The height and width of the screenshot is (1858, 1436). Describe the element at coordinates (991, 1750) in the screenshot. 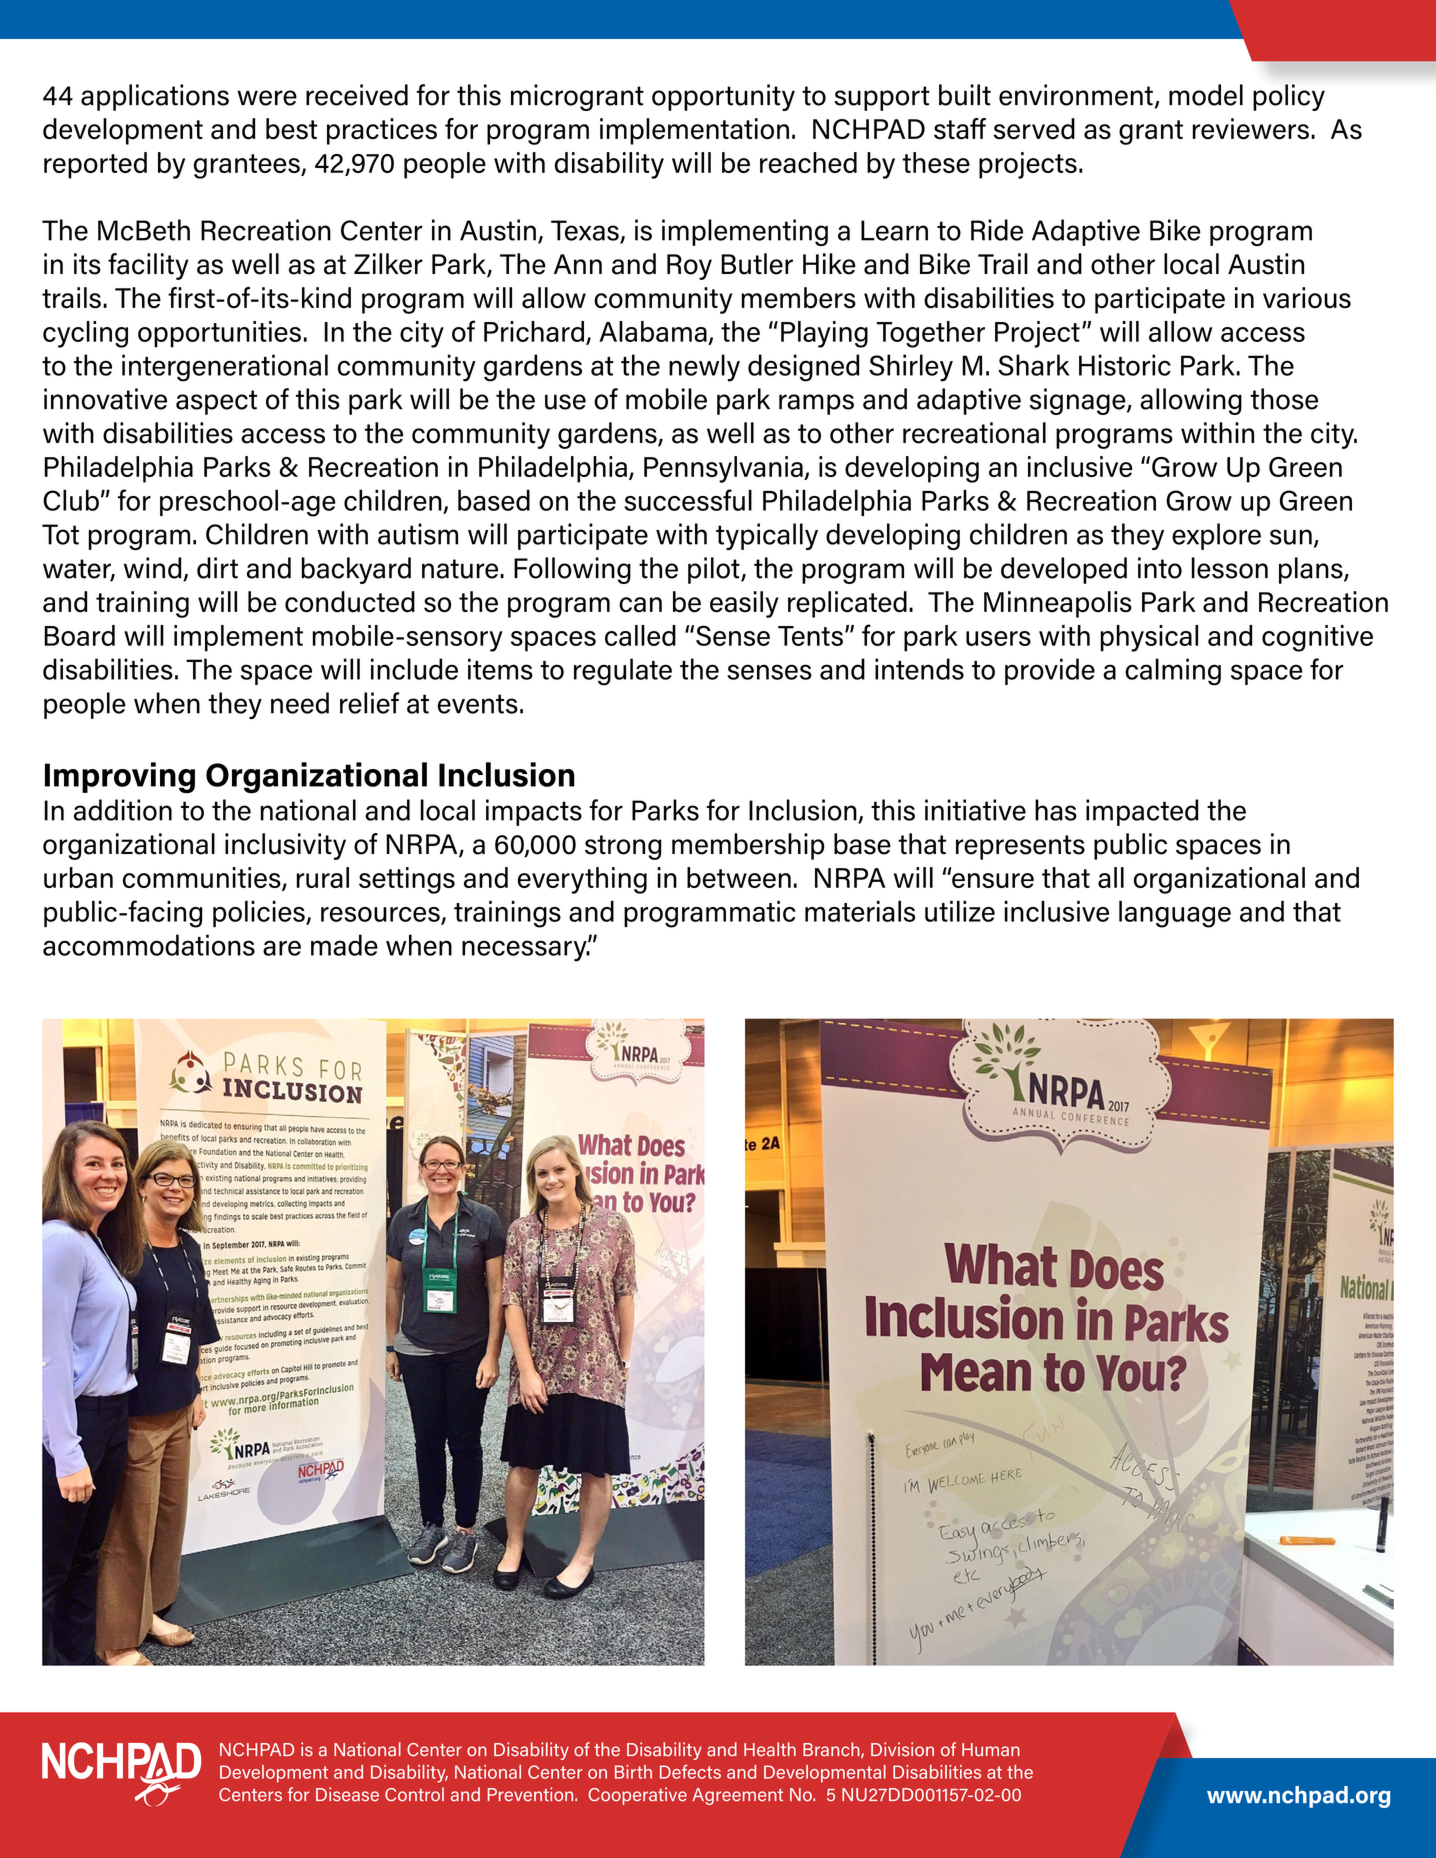

I see `Human` at that location.
